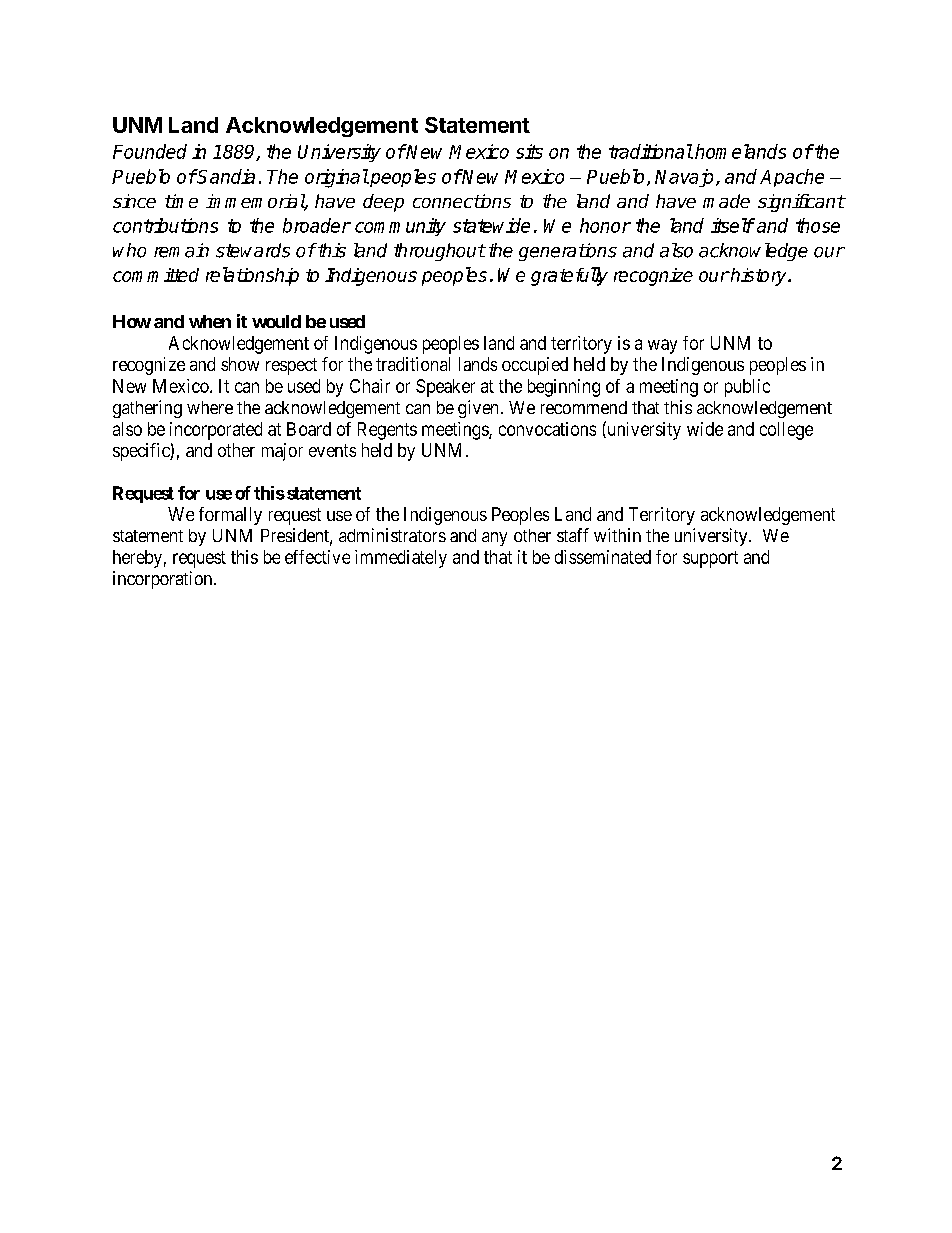  What do you see at coordinates (686, 178) in the document?
I see `Navajo` at bounding box center [686, 178].
